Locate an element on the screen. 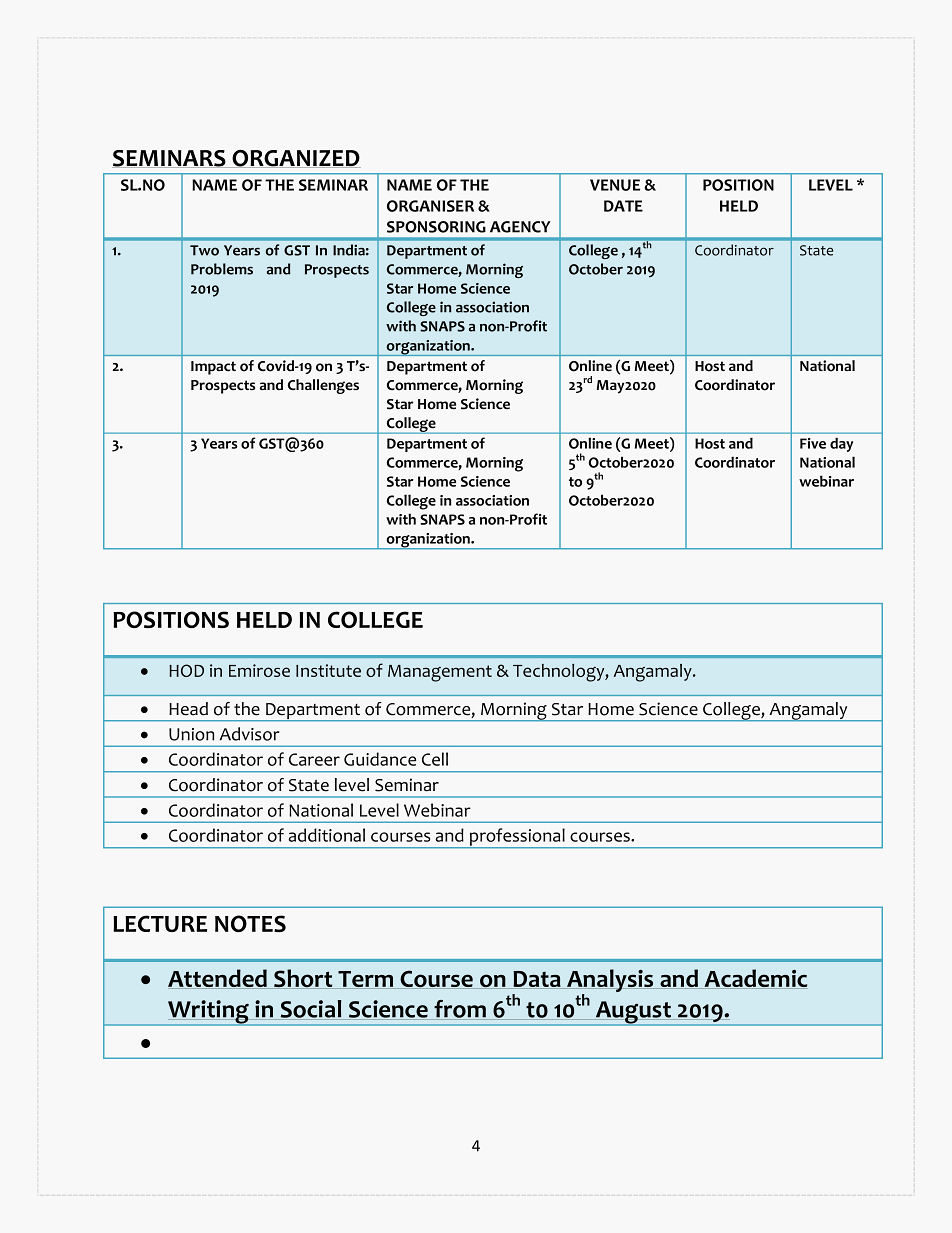 This screenshot has width=952, height=1233. day is located at coordinates (841, 445).
